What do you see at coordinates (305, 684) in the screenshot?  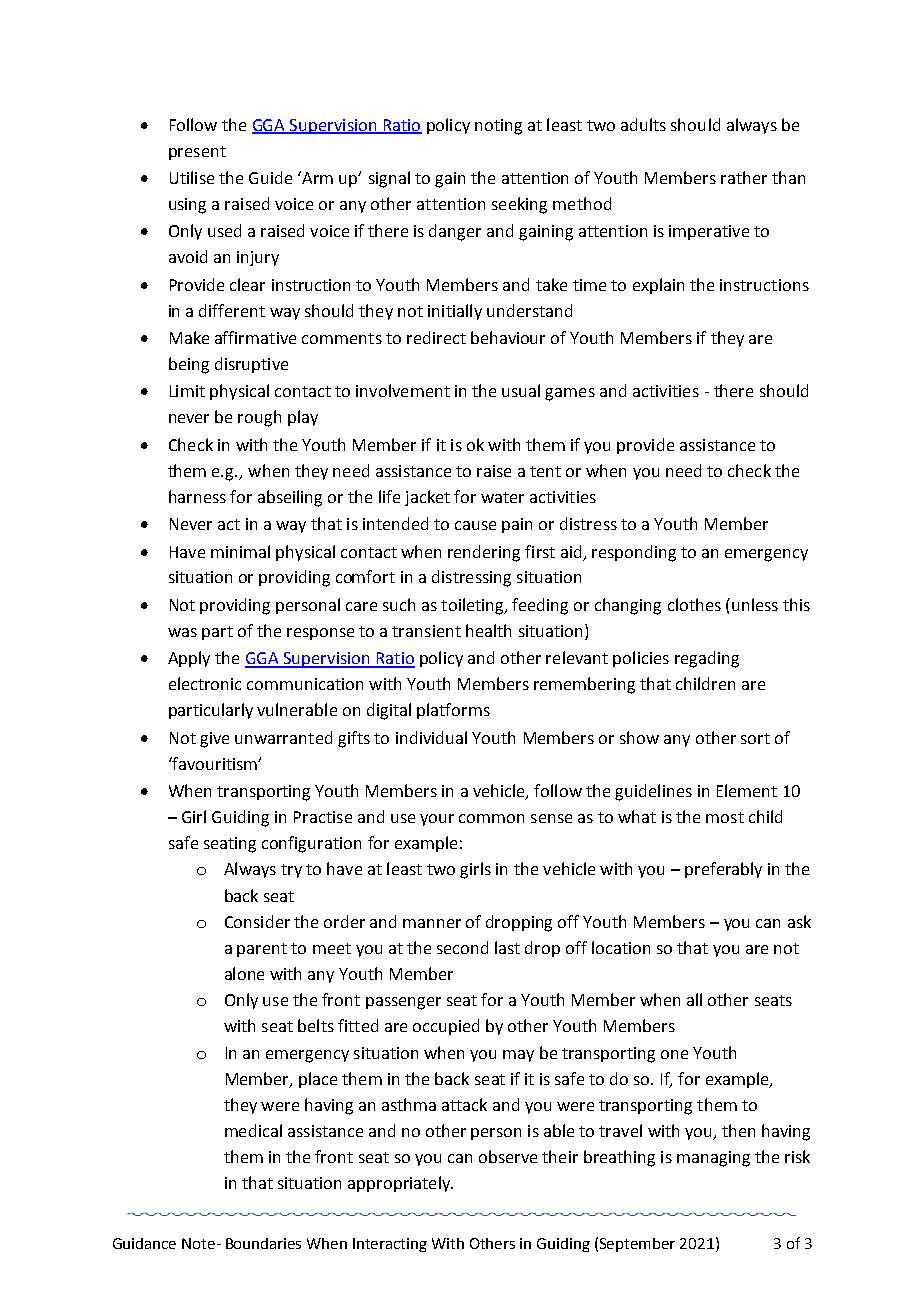 I see `communication` at bounding box center [305, 684].
